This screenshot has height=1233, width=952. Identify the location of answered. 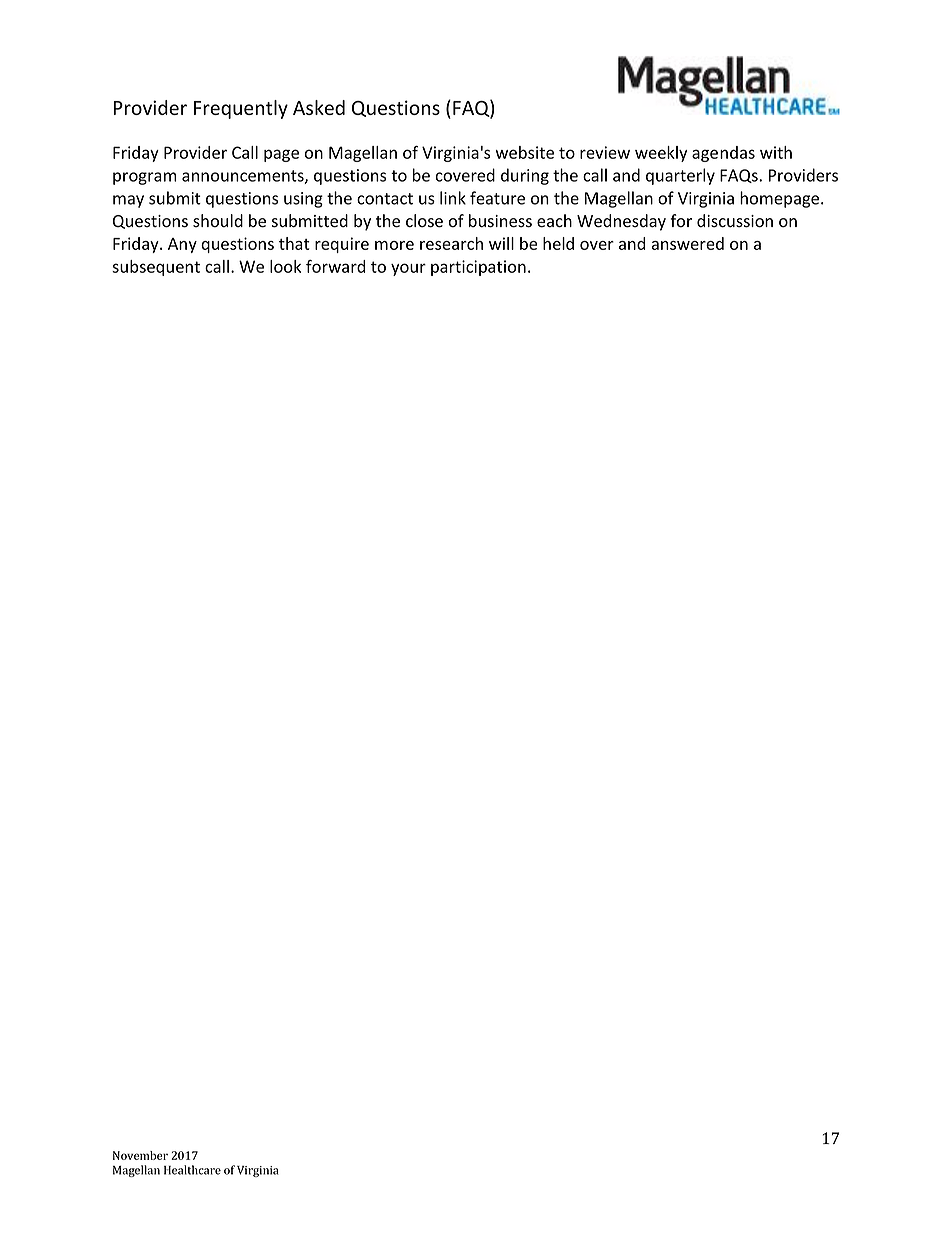
(688, 243).
